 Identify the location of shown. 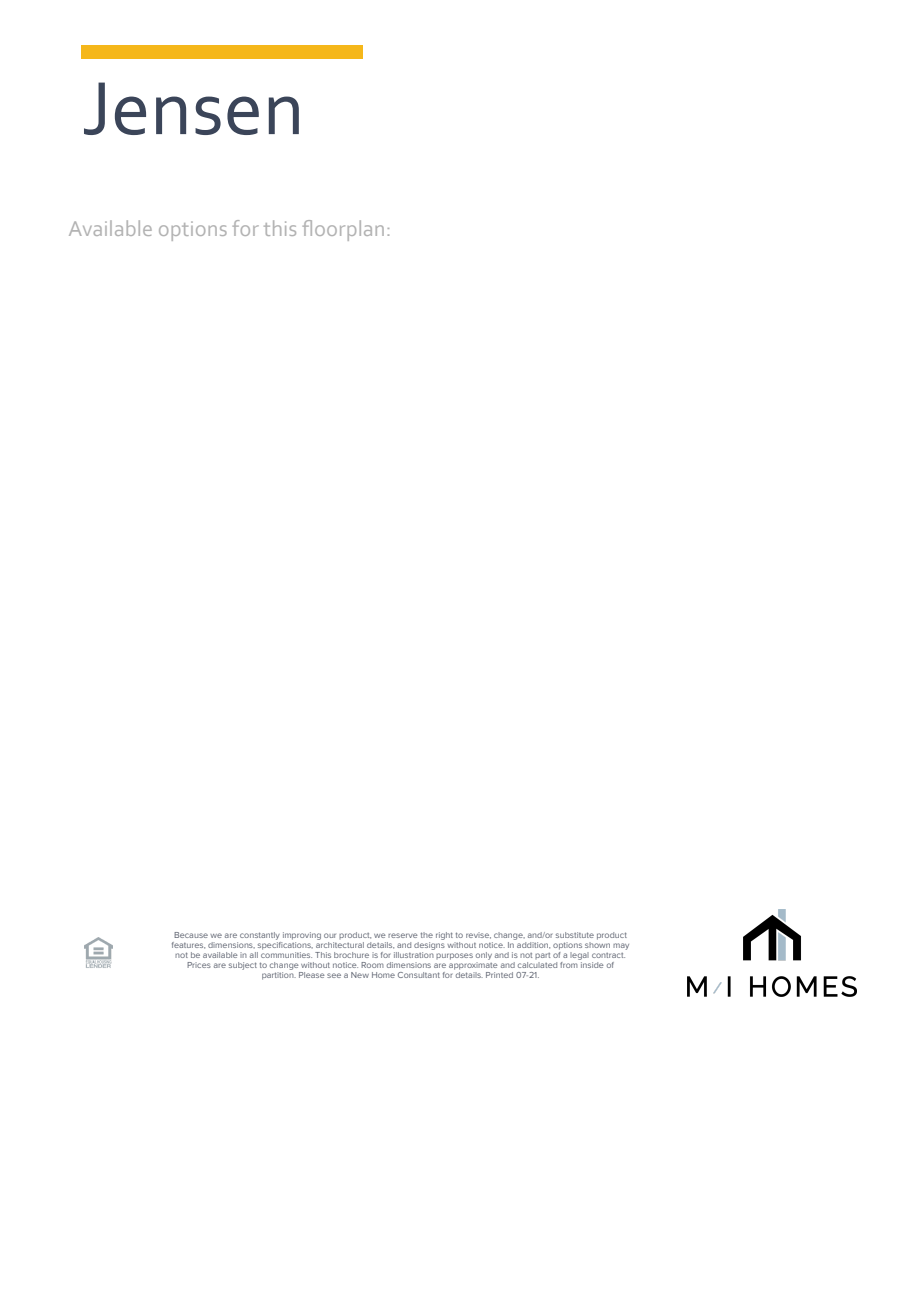
(597, 943).
